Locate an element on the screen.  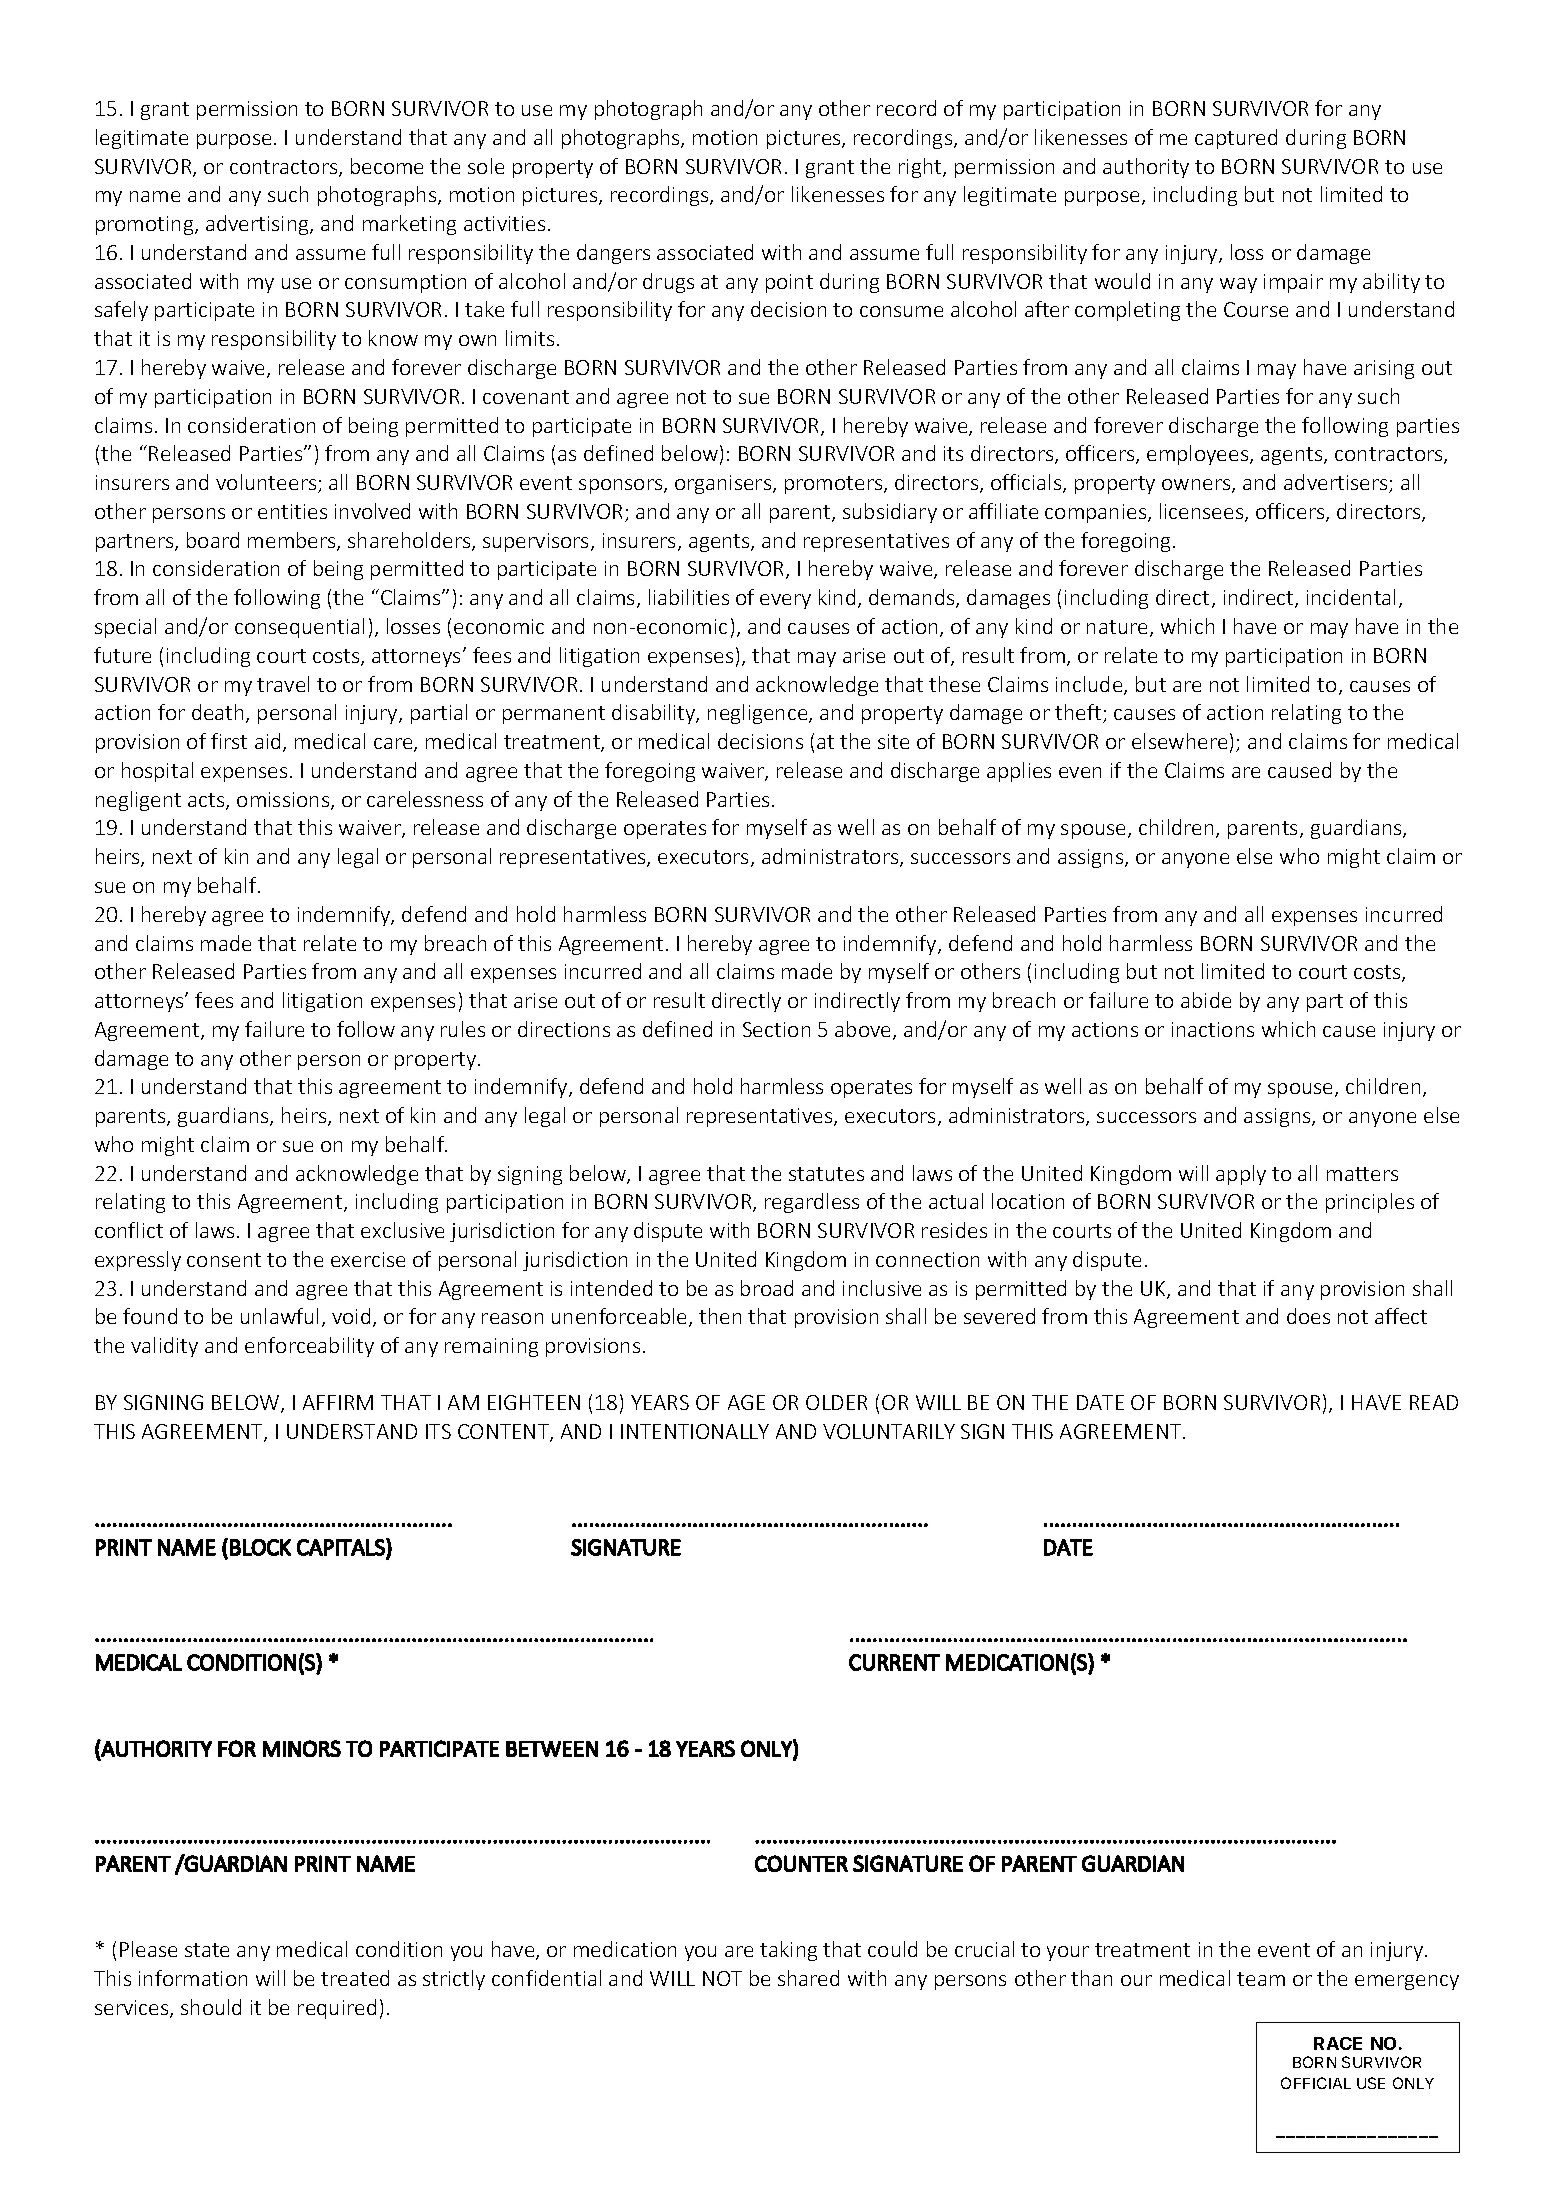
advertising is located at coordinates (258, 225).
